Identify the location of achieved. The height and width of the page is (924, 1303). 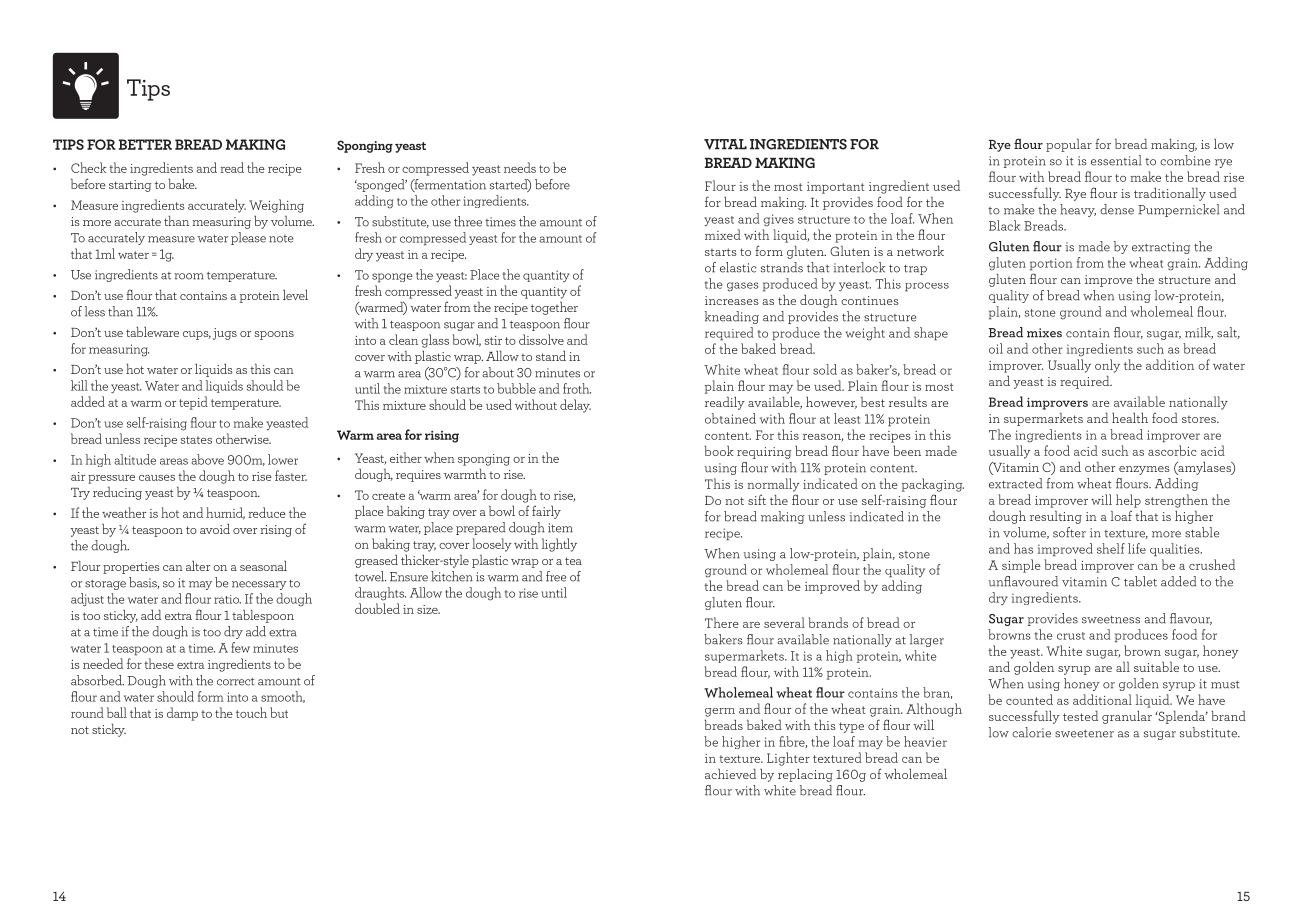
(730, 774).
